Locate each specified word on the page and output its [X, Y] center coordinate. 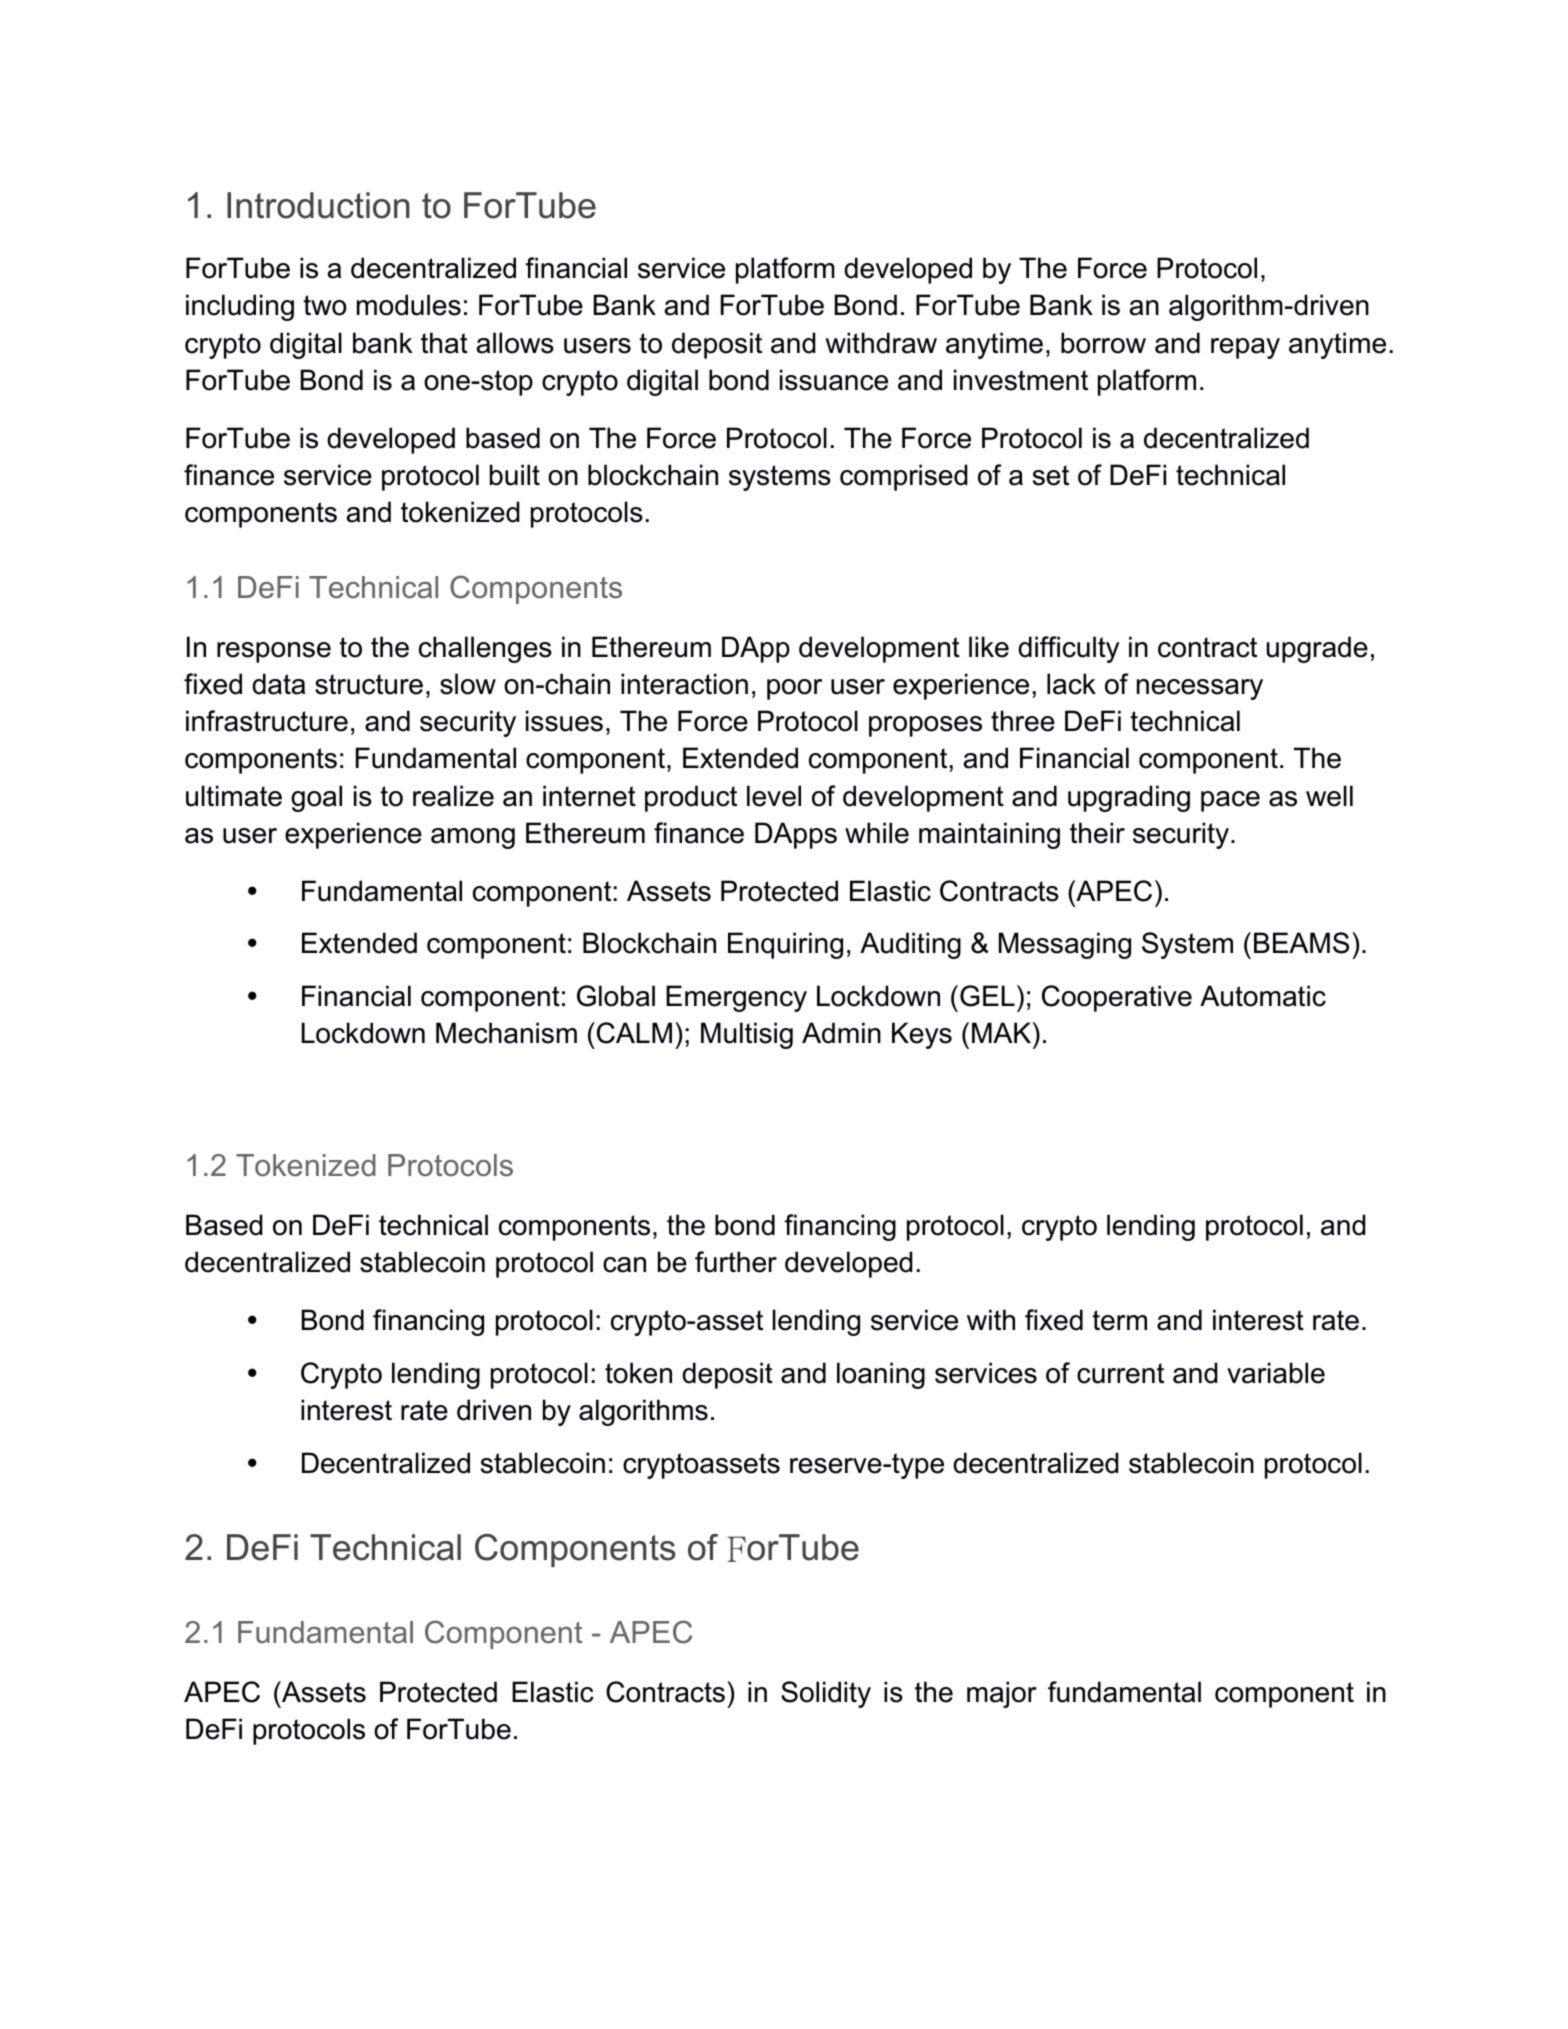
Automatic [1263, 996]
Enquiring [785, 945]
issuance [834, 380]
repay [1245, 348]
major [1002, 1694]
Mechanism [506, 1033]
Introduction [318, 205]
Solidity [826, 1694]
